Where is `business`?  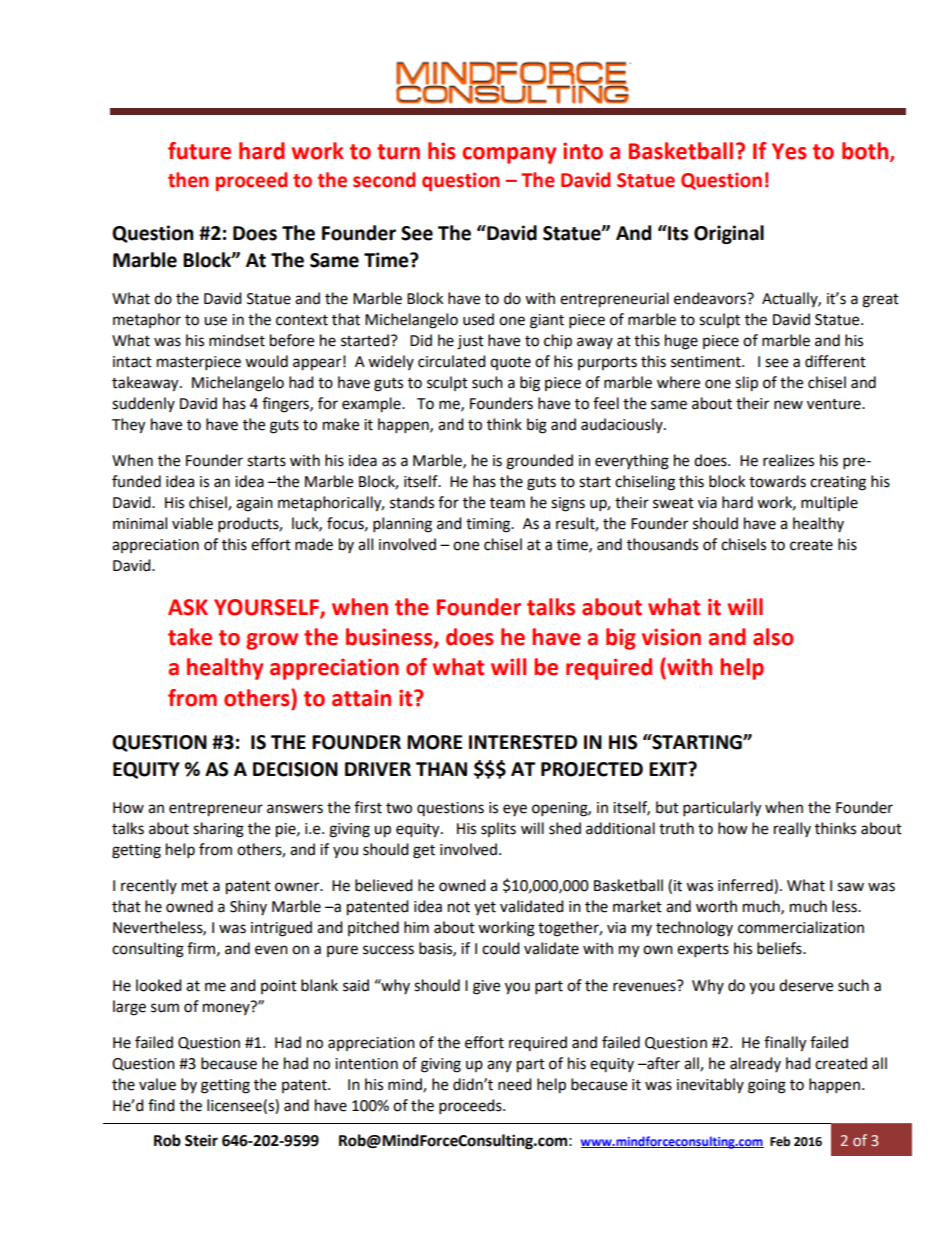
business is located at coordinates (390, 638).
